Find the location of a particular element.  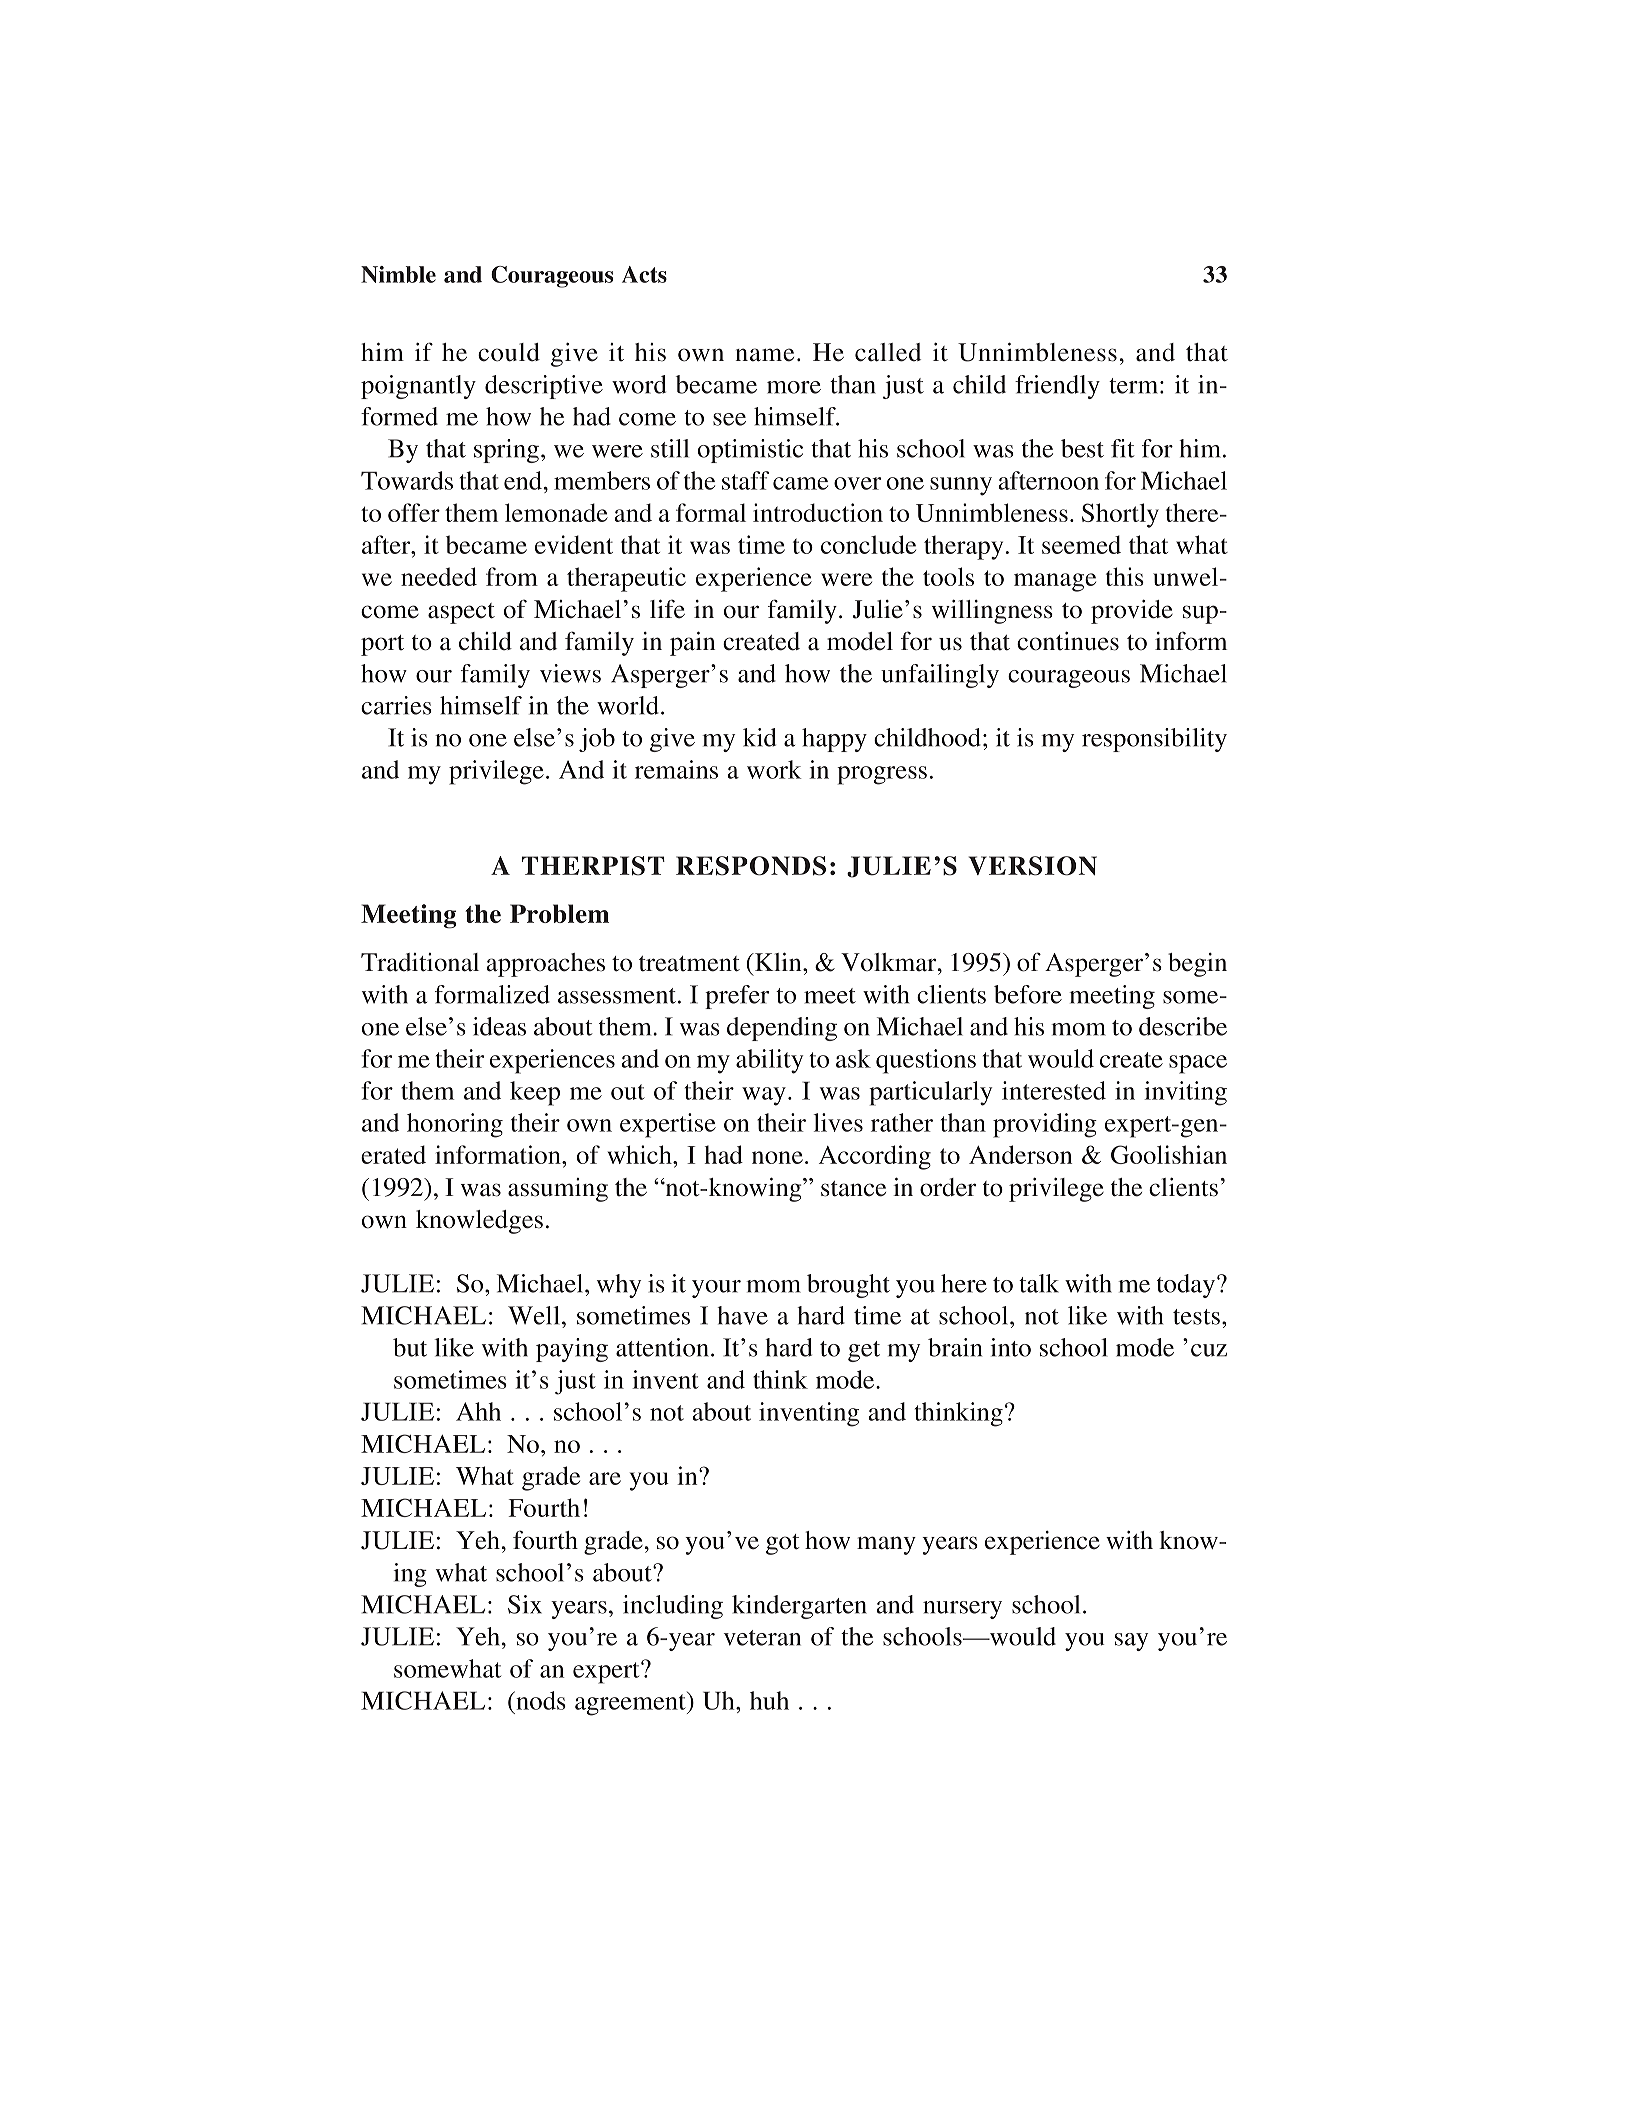

talk is located at coordinates (1039, 1283).
